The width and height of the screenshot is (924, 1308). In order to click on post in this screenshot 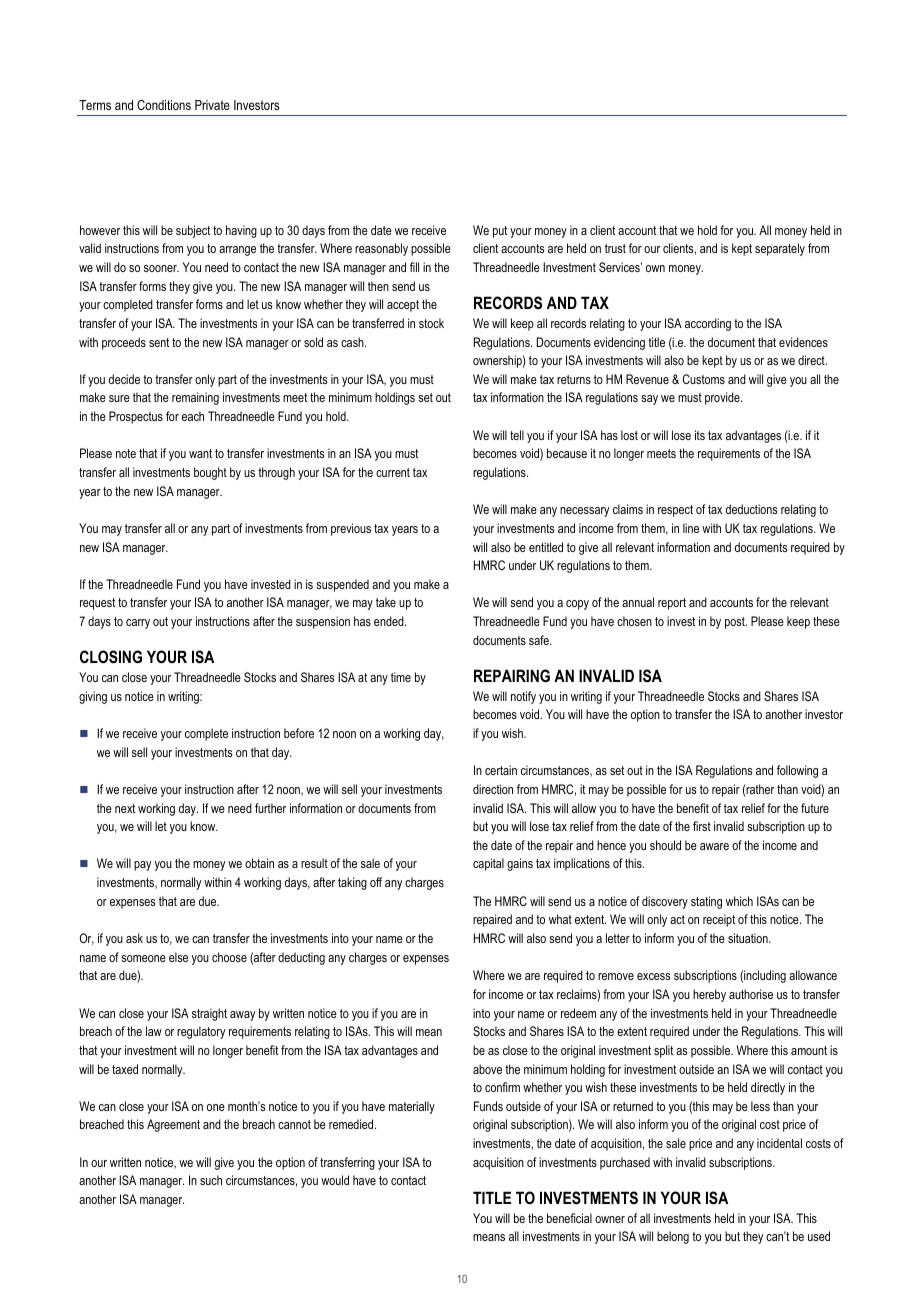, I will do `click(736, 623)`.
